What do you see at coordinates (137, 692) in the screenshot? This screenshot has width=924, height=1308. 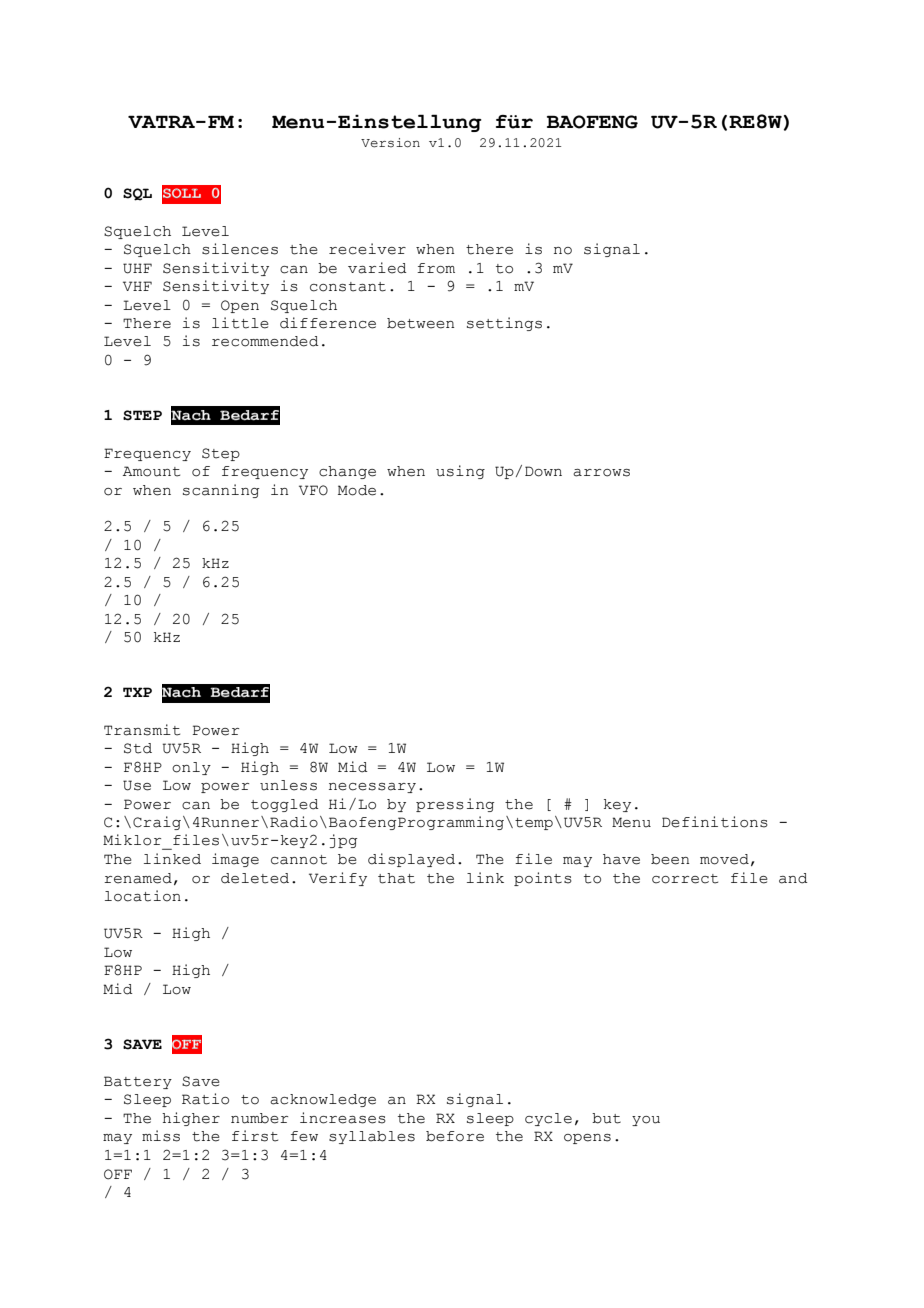 I see `TXP` at bounding box center [137, 692].
